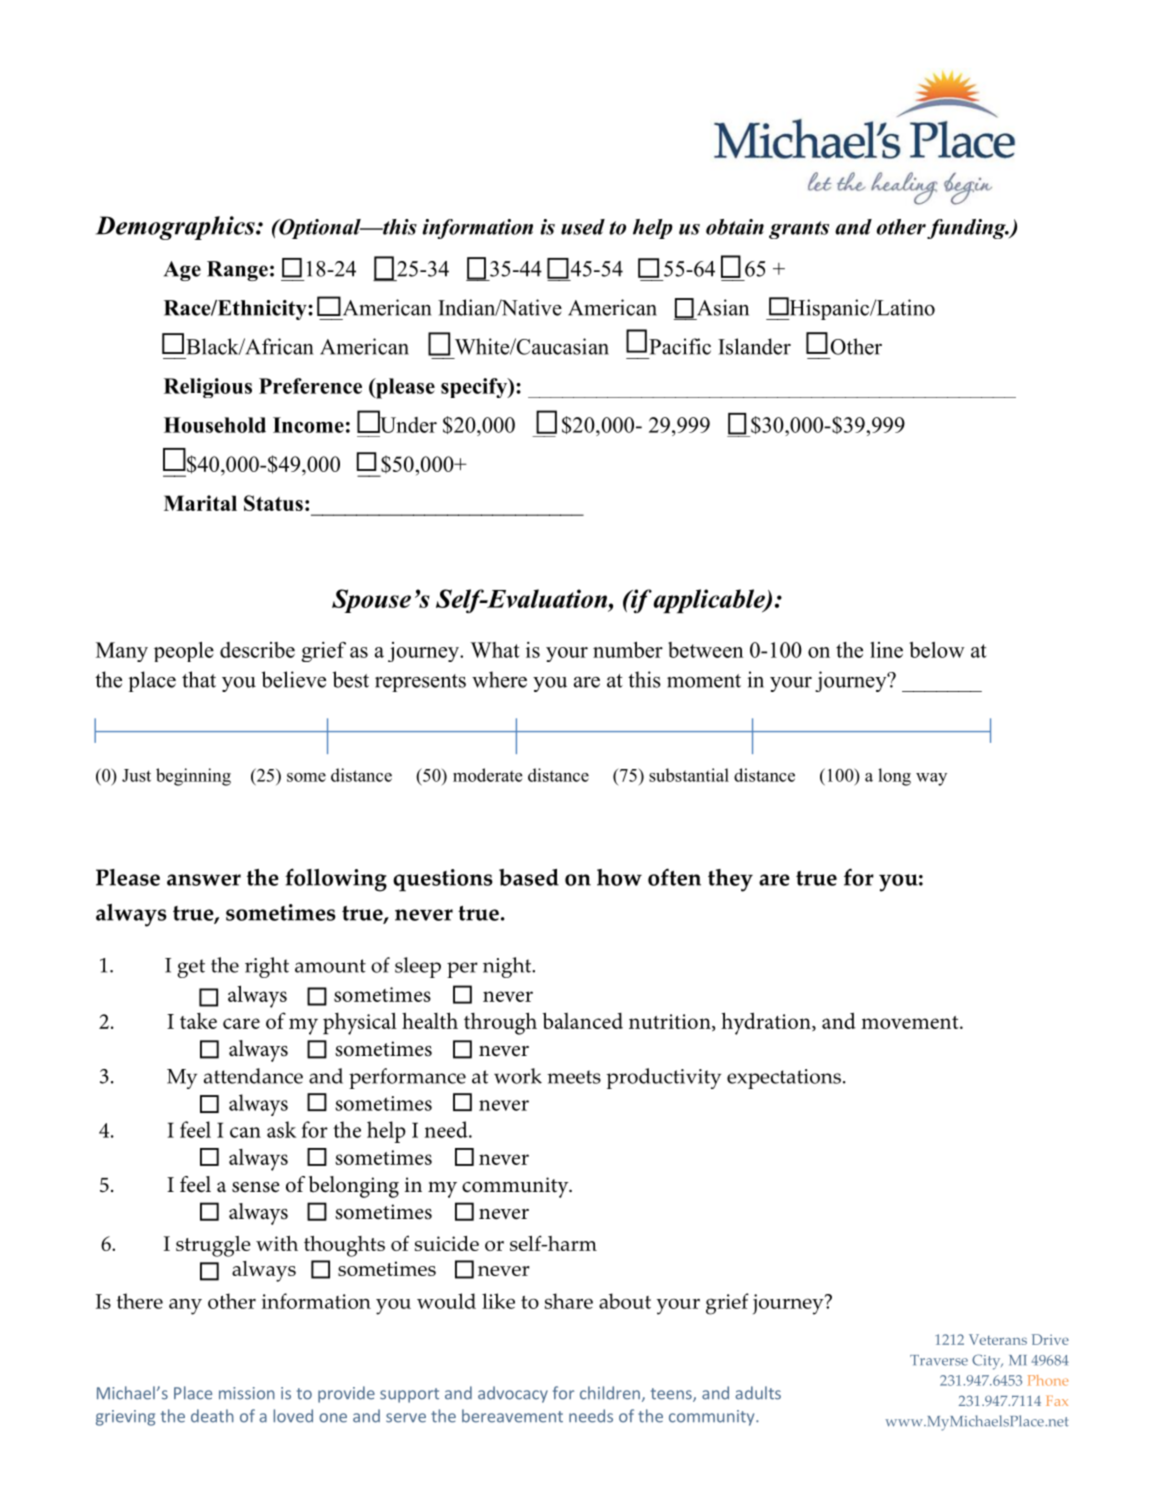 Image resolution: width=1156 pixels, height=1495 pixels. I want to click on number, so click(628, 650).
